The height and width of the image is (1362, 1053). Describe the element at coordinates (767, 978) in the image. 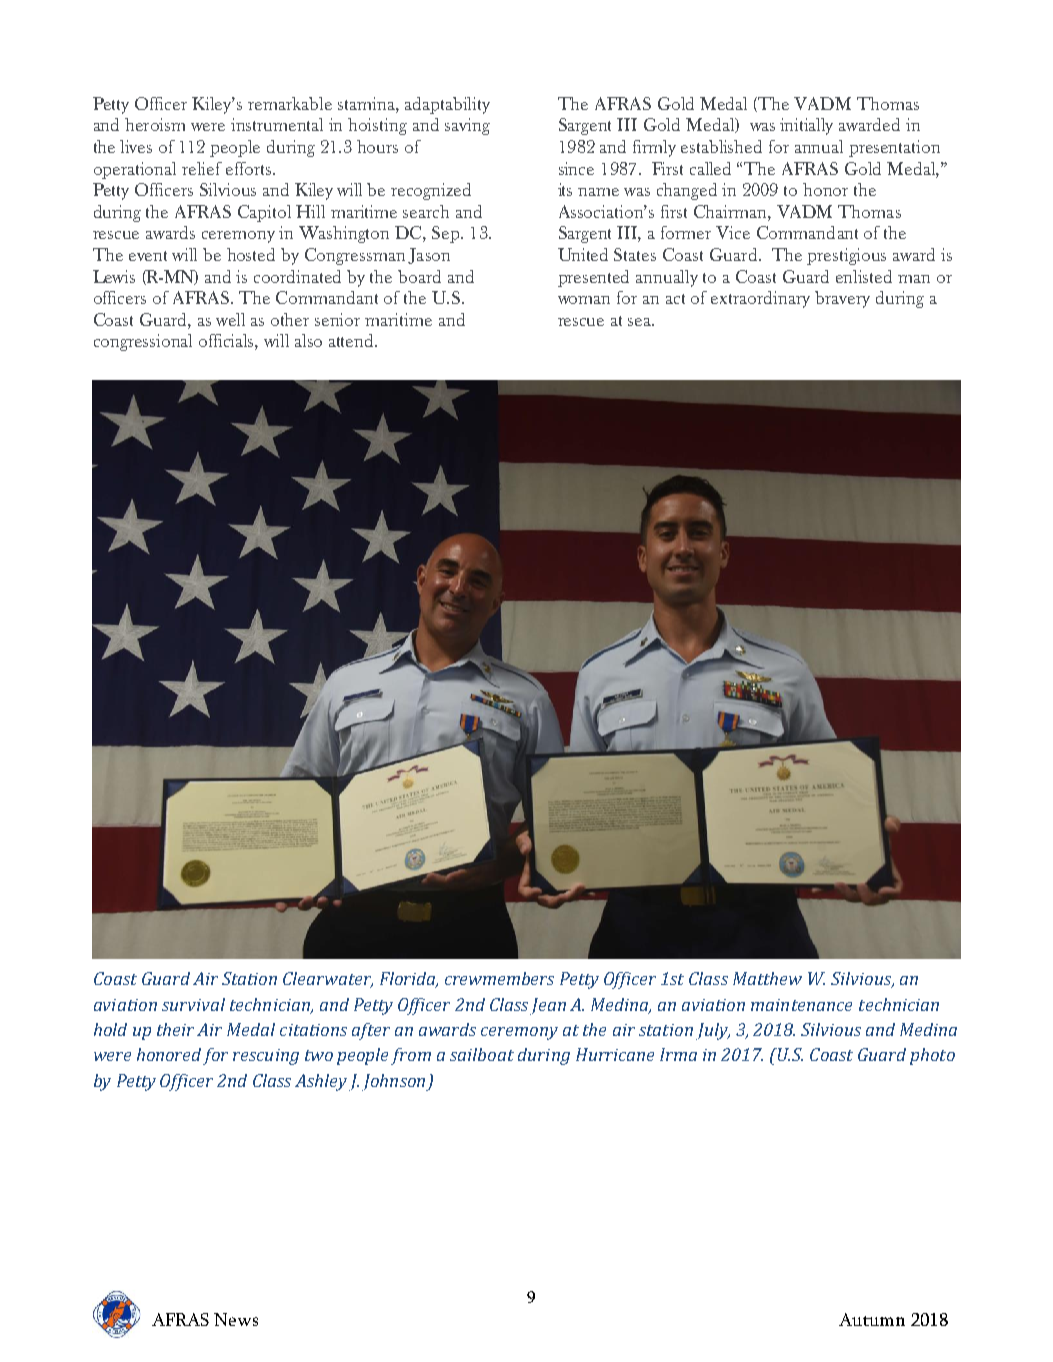

I see `Matthew` at that location.
